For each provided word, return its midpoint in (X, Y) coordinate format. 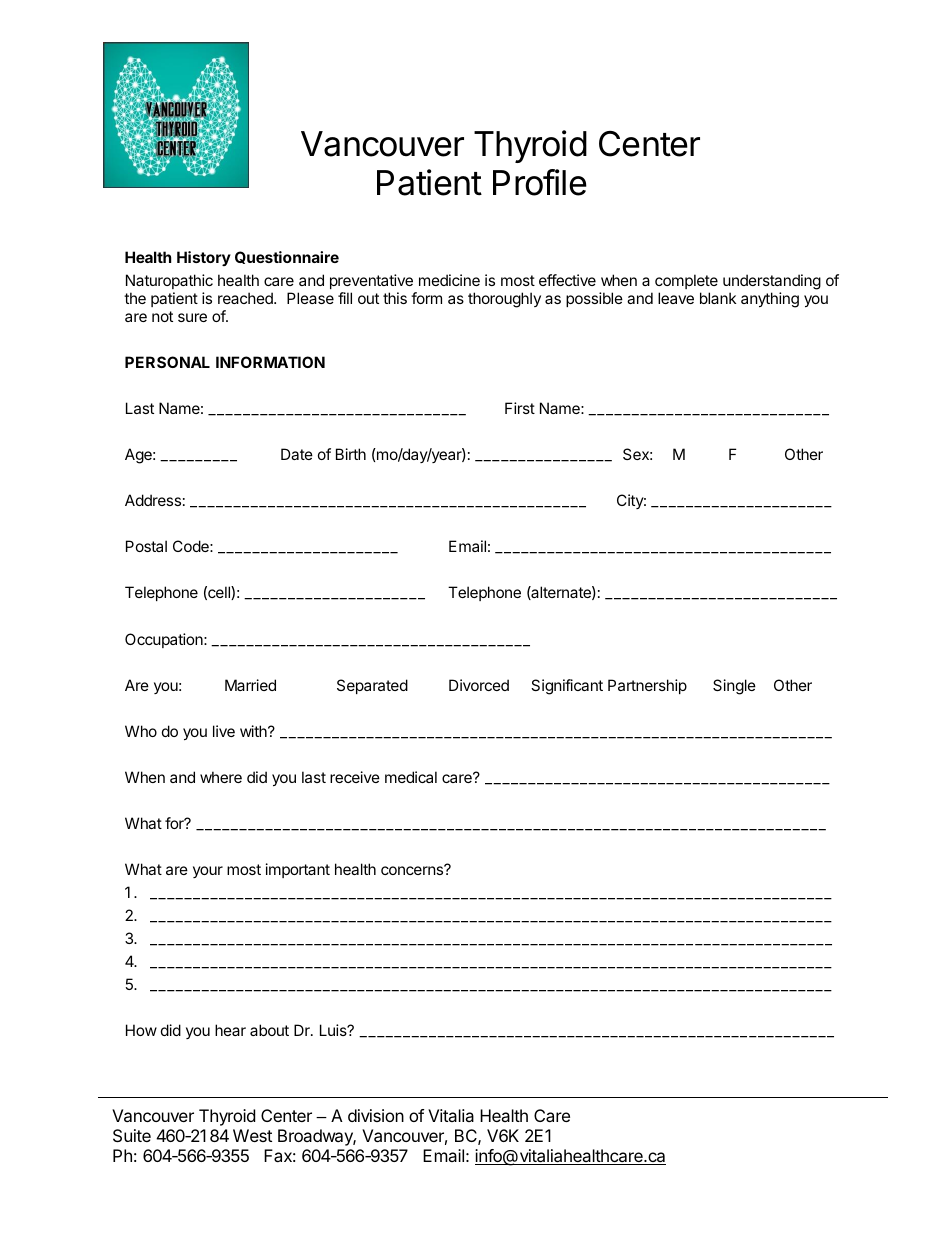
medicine (449, 280)
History (204, 258)
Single (734, 687)
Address (153, 500)
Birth (351, 454)
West (252, 1135)
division (376, 1115)
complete (686, 281)
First (520, 408)
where (221, 777)
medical (411, 777)
